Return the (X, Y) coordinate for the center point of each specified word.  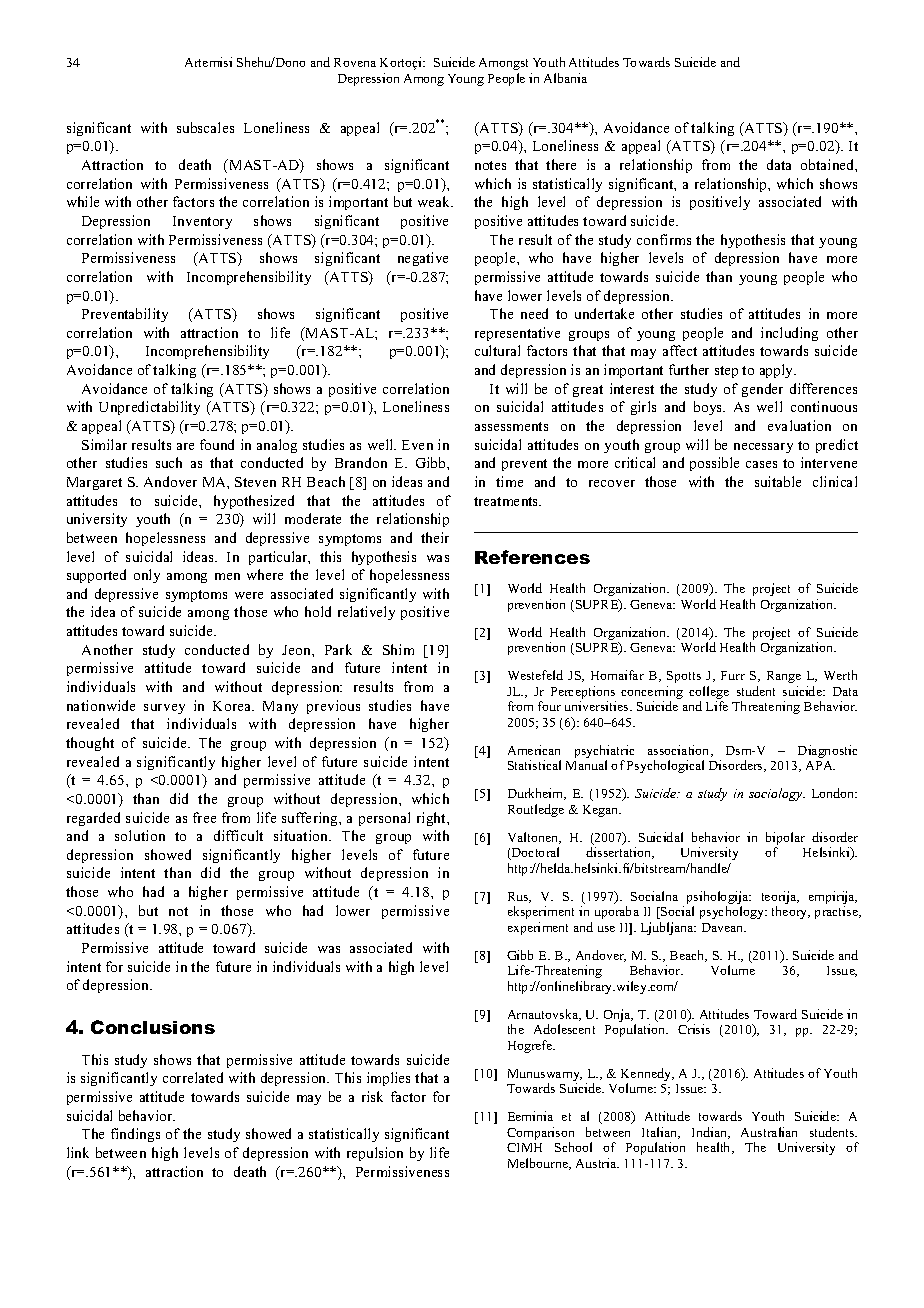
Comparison (540, 1135)
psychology (733, 912)
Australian (769, 1132)
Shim (398, 649)
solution (140, 835)
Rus (519, 897)
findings (135, 1135)
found (217, 444)
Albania (565, 78)
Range (784, 677)
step (726, 372)
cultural (497, 350)
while (83, 201)
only (147, 576)
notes (490, 165)
